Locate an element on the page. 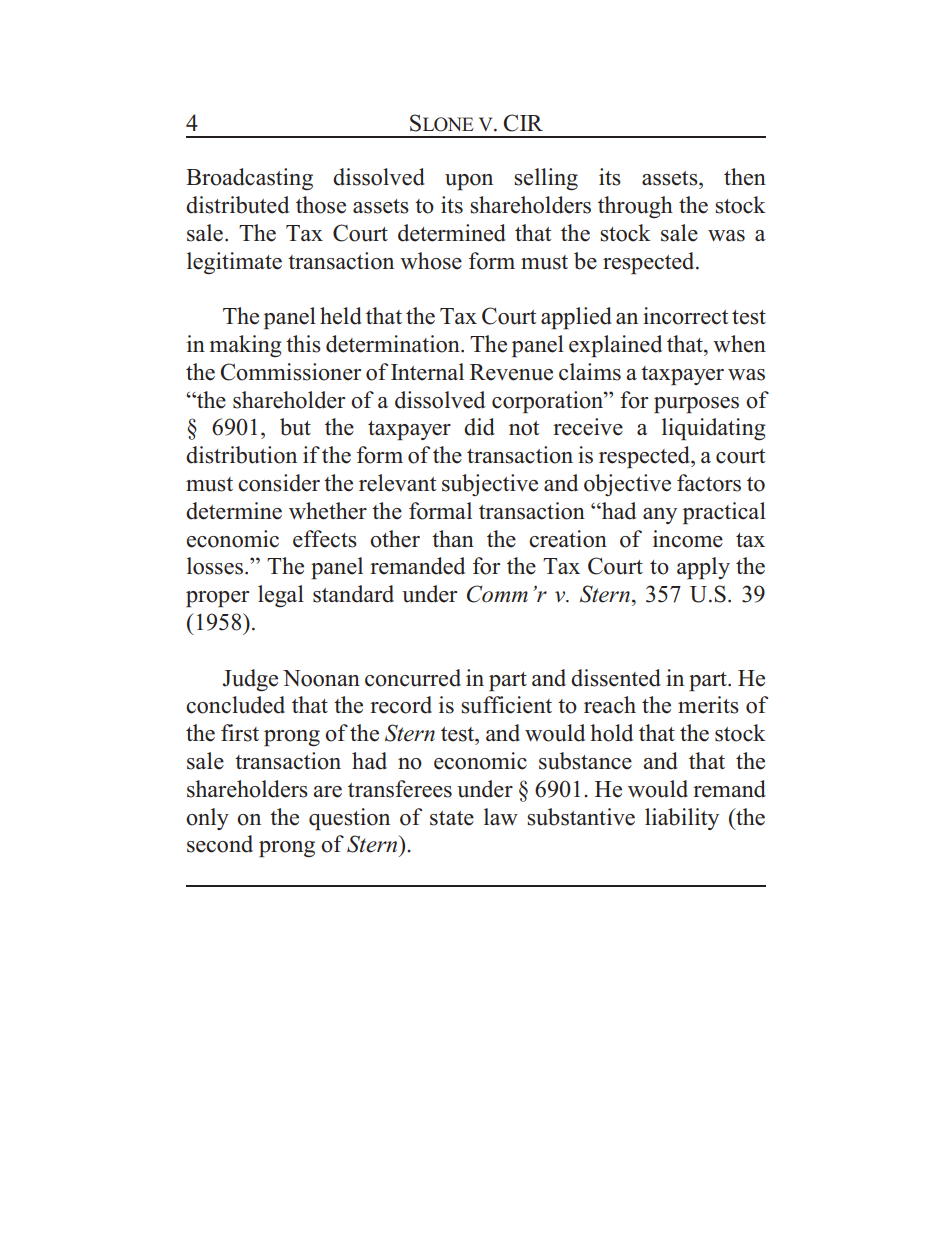 The width and height of the page is (952, 1233). apply is located at coordinates (703, 568).
